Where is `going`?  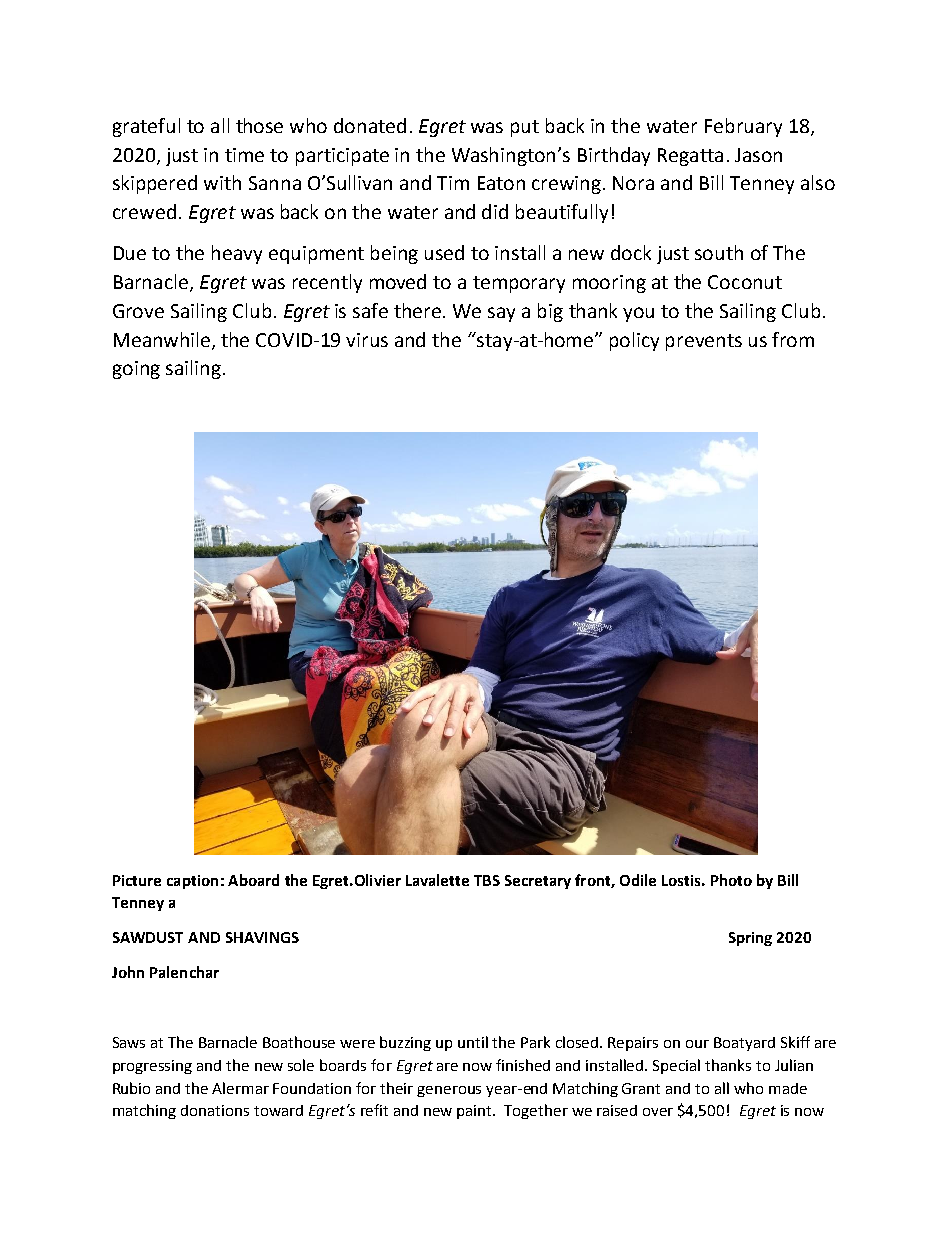 going is located at coordinates (136, 370).
